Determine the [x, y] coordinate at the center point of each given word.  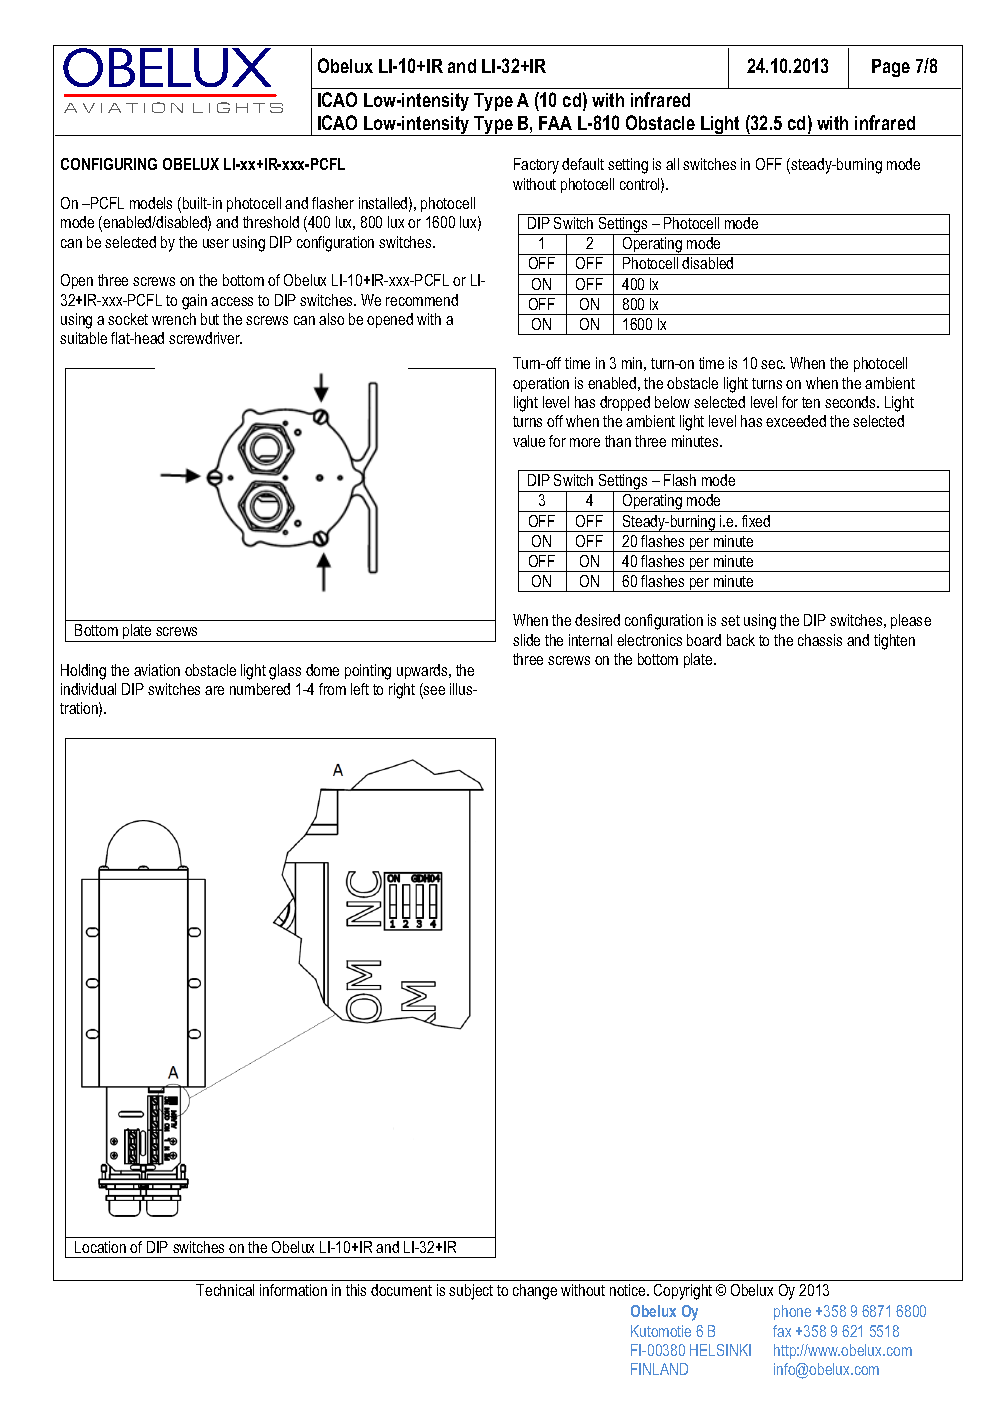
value [529, 441]
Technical [225, 1290]
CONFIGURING [109, 164]
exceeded [796, 421]
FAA [555, 123]
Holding [83, 672]
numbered [260, 689]
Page [891, 68]
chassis [820, 640]
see [433, 692]
